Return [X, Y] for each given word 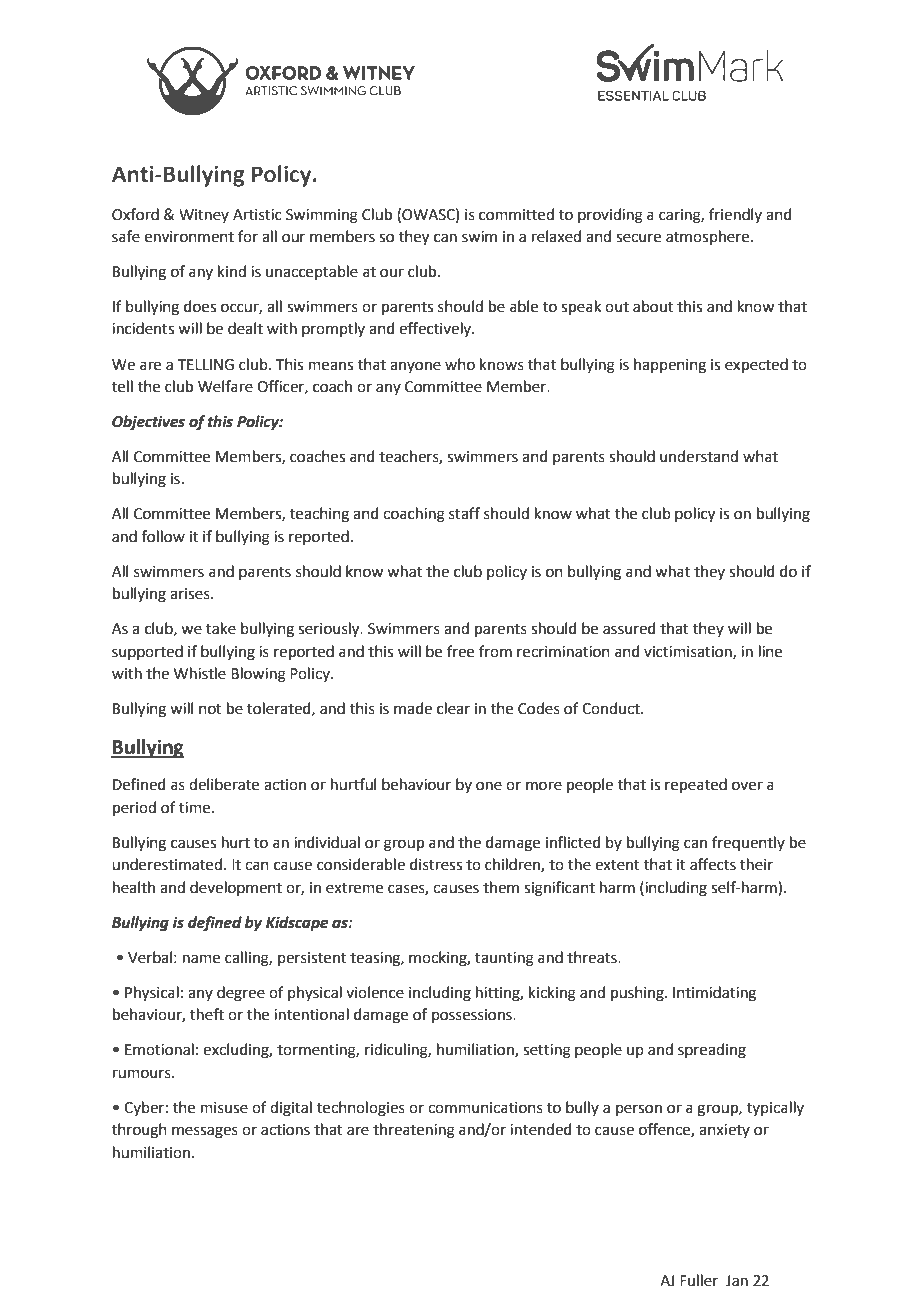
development [236, 888]
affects [713, 864]
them [501, 887]
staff [464, 513]
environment [189, 237]
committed [516, 214]
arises [191, 594]
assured [629, 628]
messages [205, 1132]
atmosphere [709, 237]
